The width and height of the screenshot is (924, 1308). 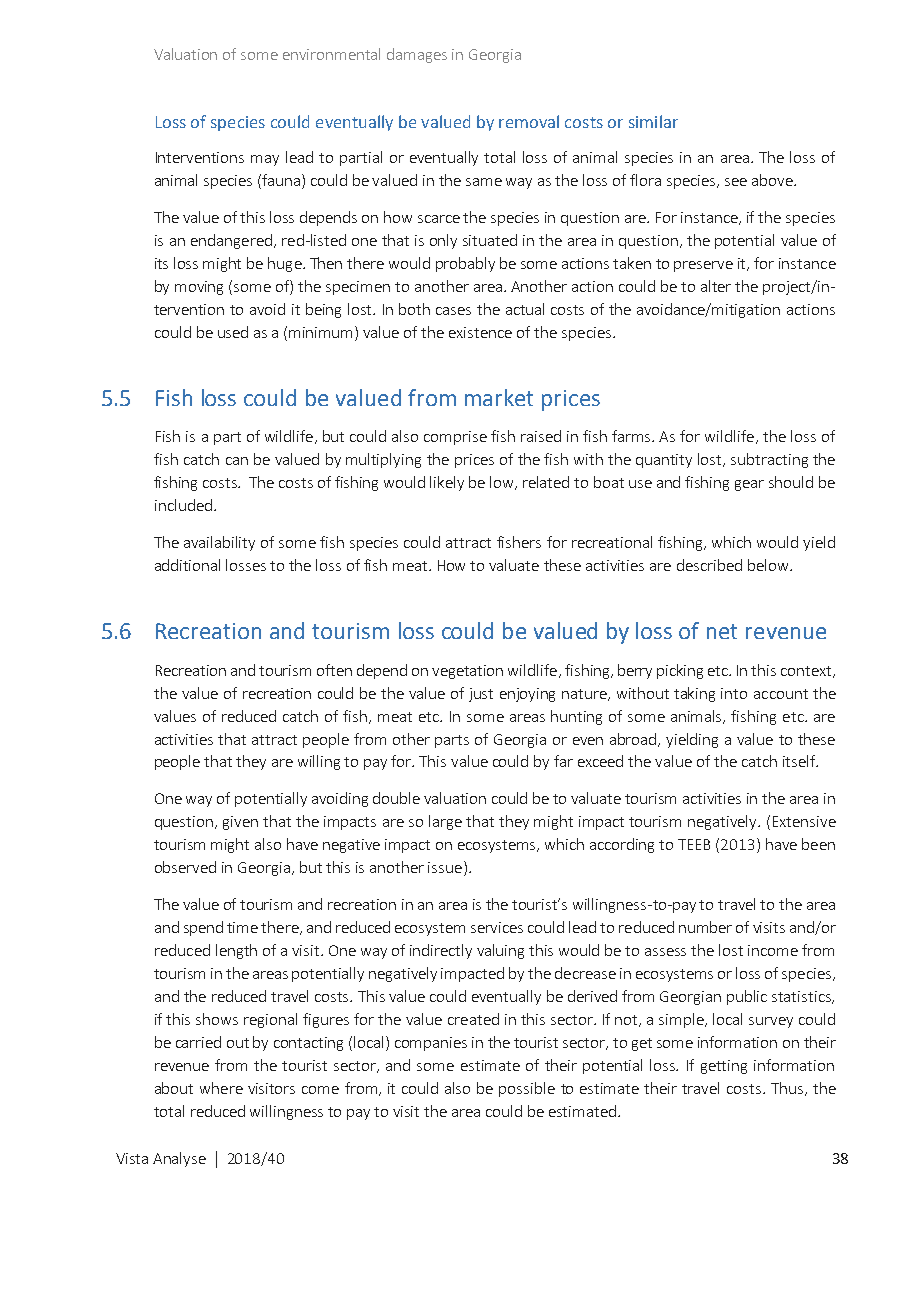 What do you see at coordinates (705, 927) in the screenshot?
I see `number` at bounding box center [705, 927].
